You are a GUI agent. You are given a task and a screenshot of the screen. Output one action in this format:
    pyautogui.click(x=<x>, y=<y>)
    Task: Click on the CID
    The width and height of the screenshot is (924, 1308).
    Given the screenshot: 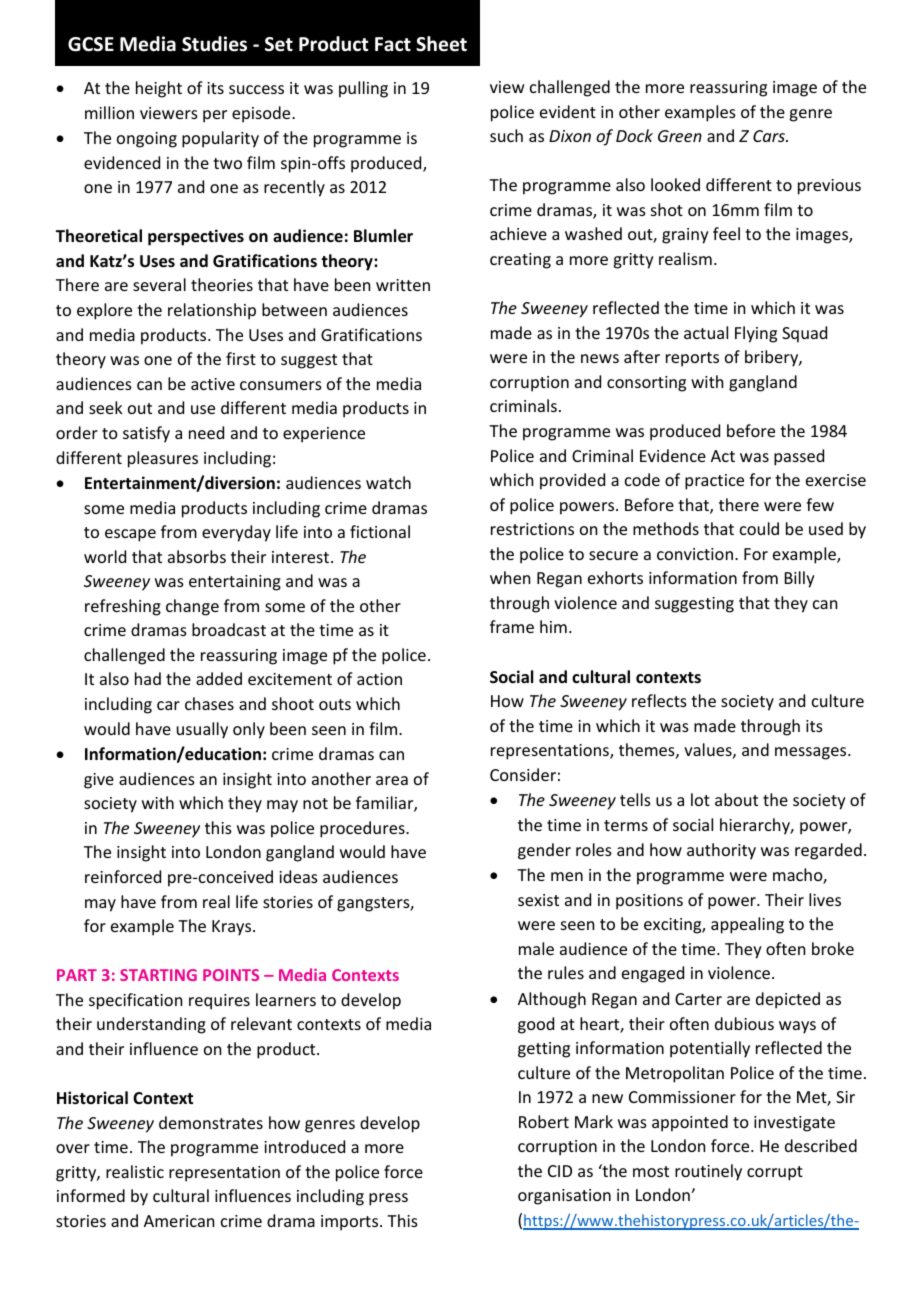 What is the action you would take?
    pyautogui.click(x=560, y=1171)
